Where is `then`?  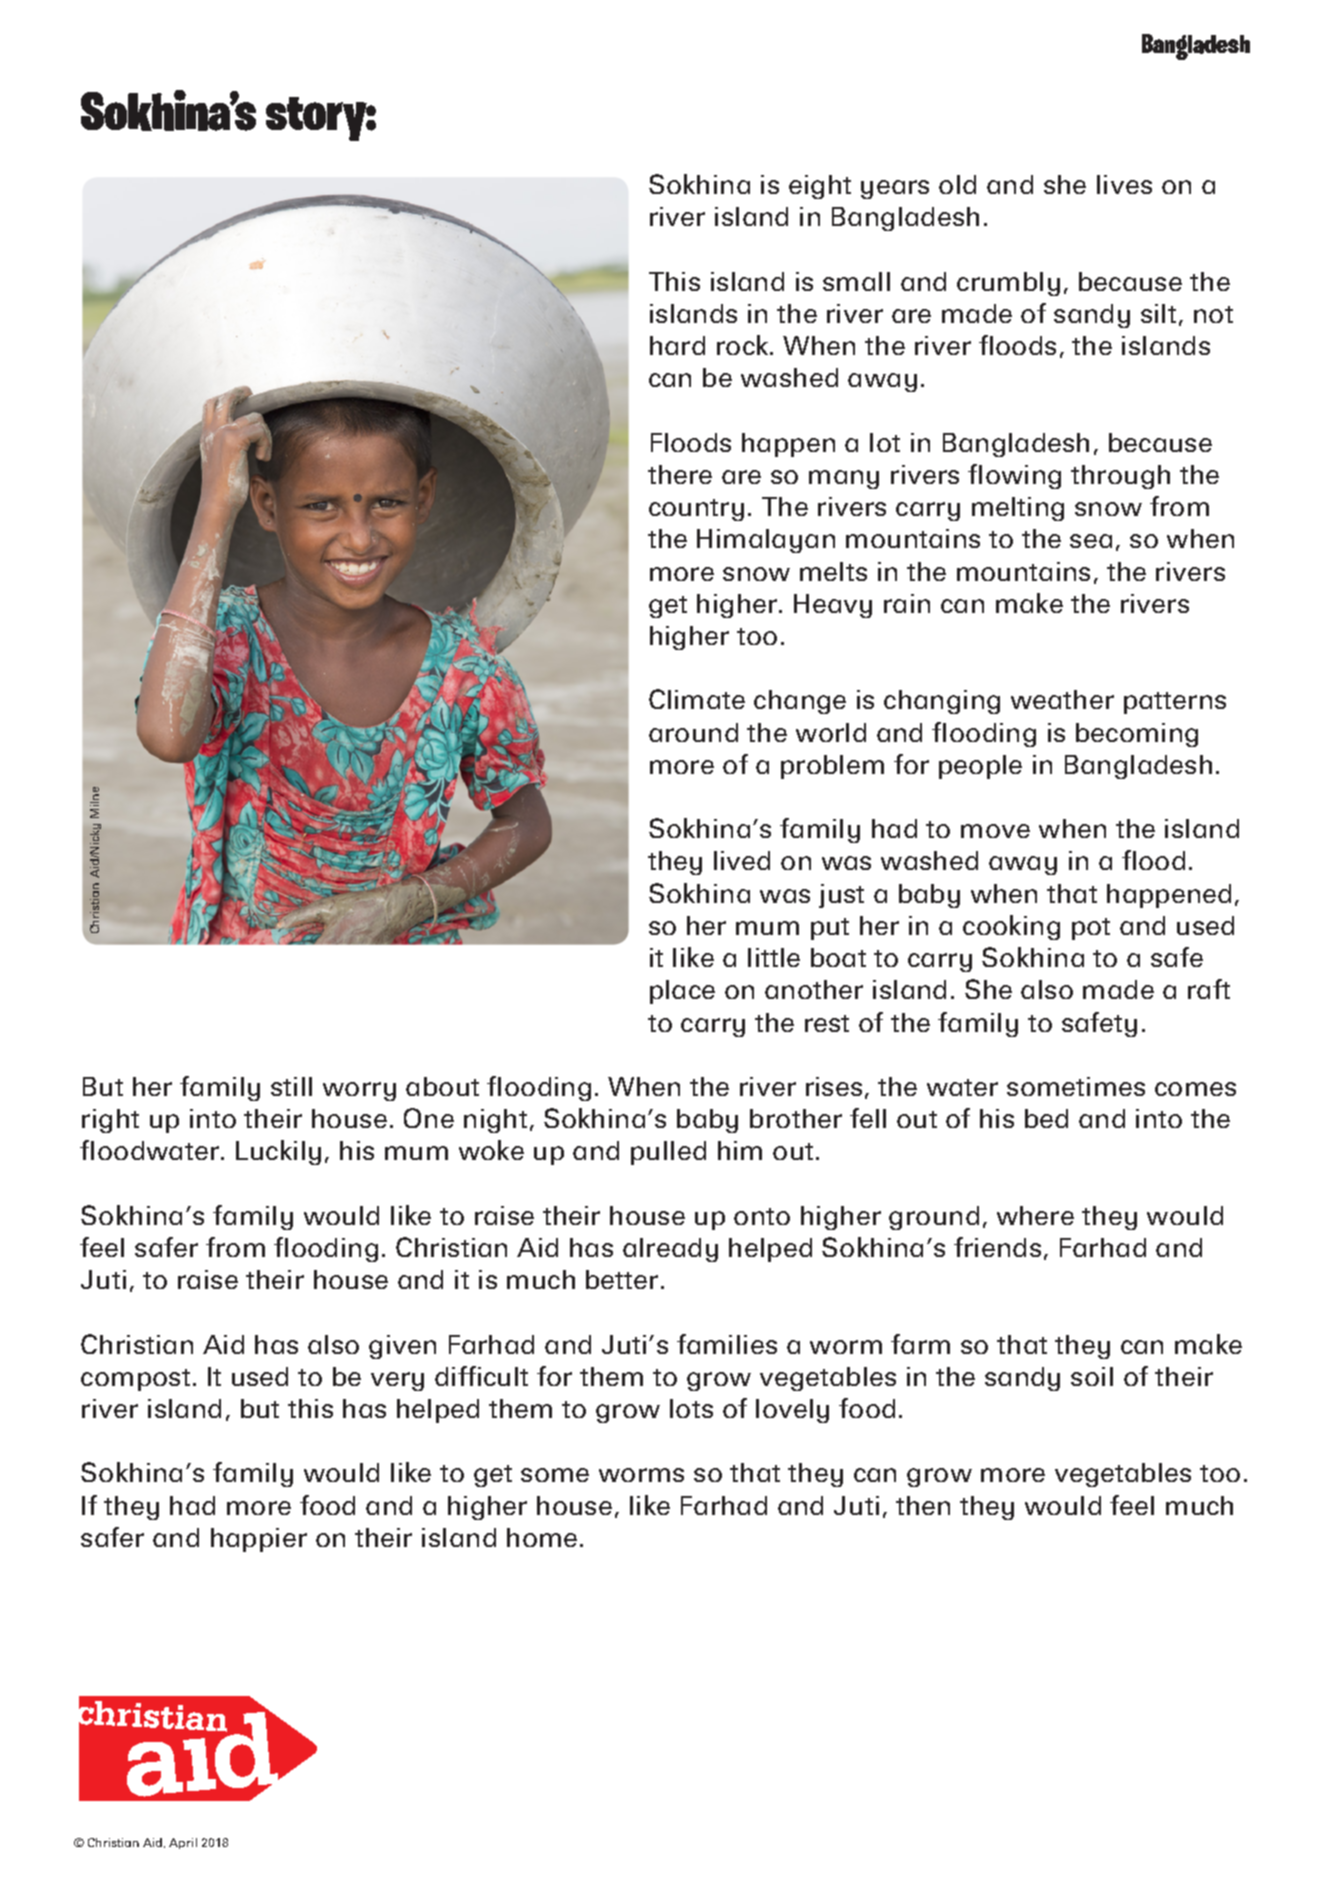 then is located at coordinates (923, 1505).
